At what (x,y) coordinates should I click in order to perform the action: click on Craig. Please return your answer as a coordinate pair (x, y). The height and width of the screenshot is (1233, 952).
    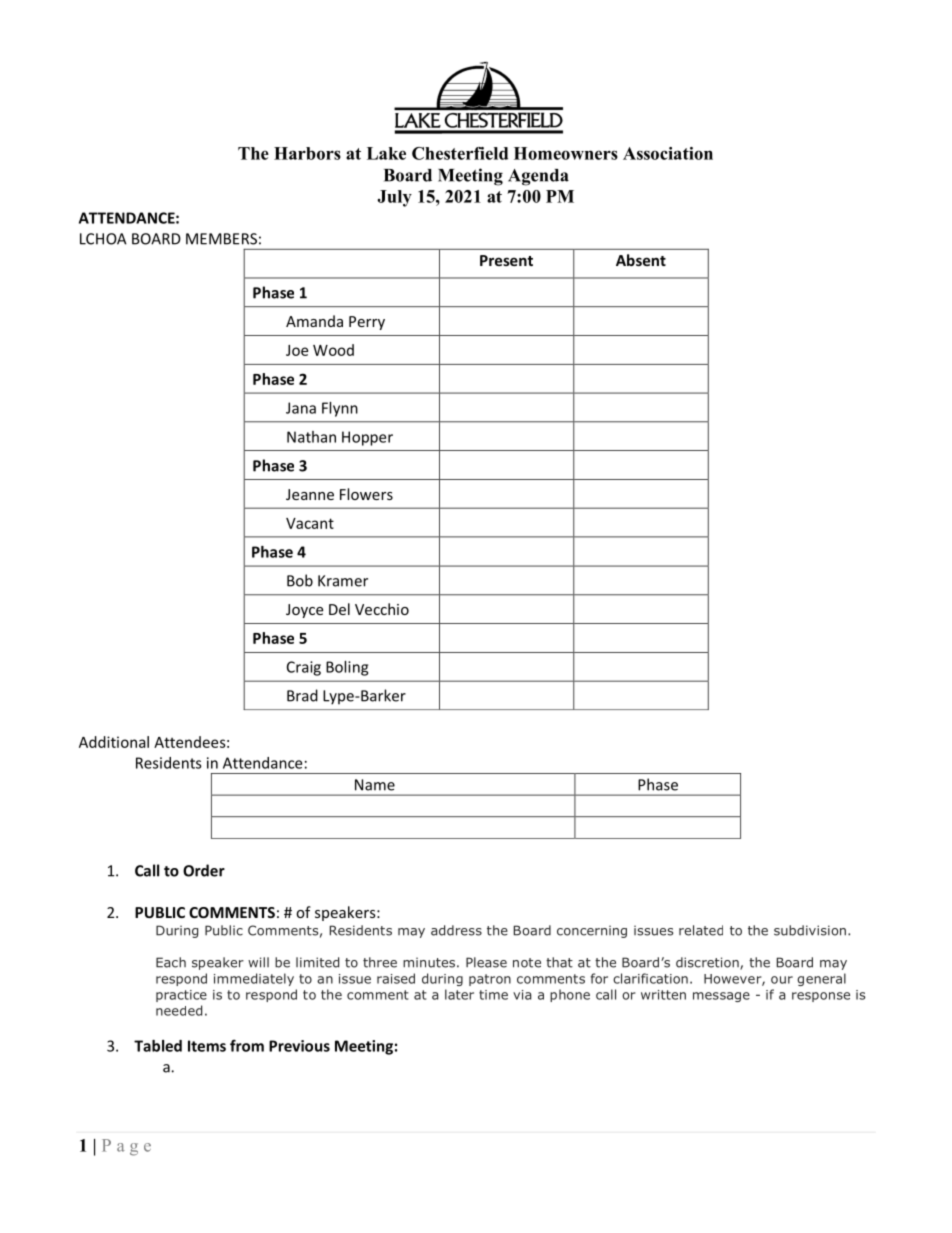
    Looking at the image, I should click on (304, 668).
